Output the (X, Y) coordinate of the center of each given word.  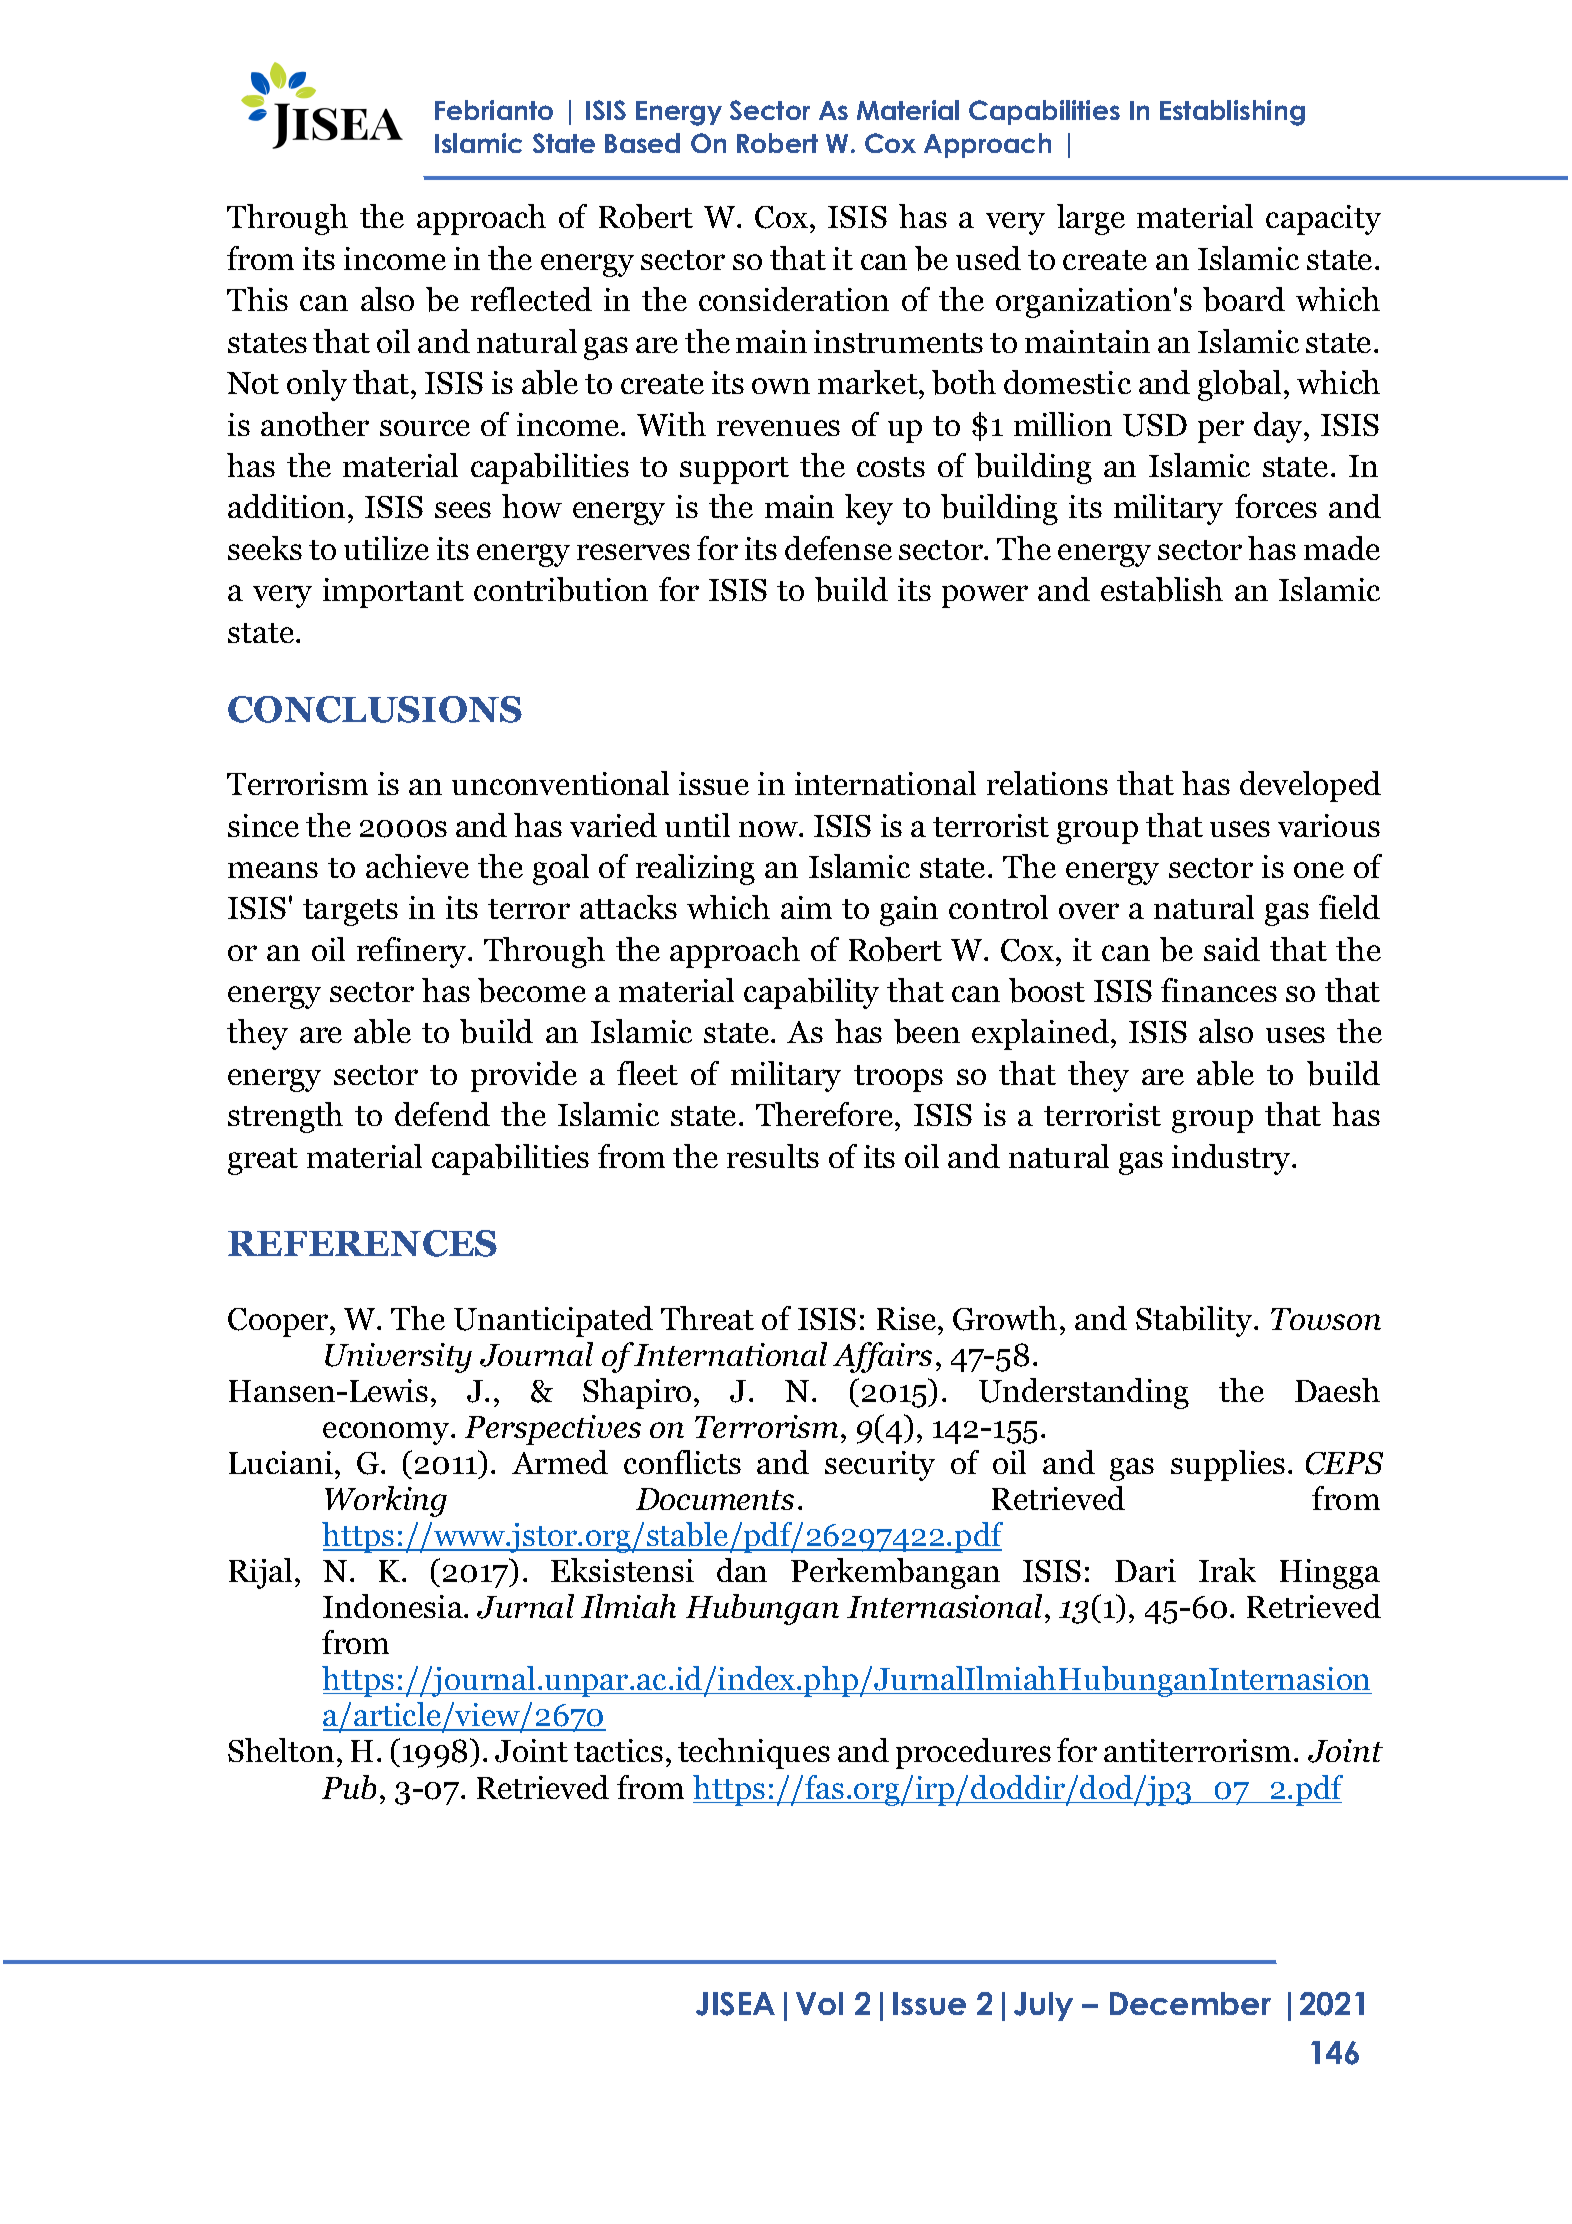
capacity (1323, 220)
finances (1219, 990)
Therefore (826, 1114)
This (257, 299)
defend (442, 1114)
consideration (794, 299)
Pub (349, 1787)
